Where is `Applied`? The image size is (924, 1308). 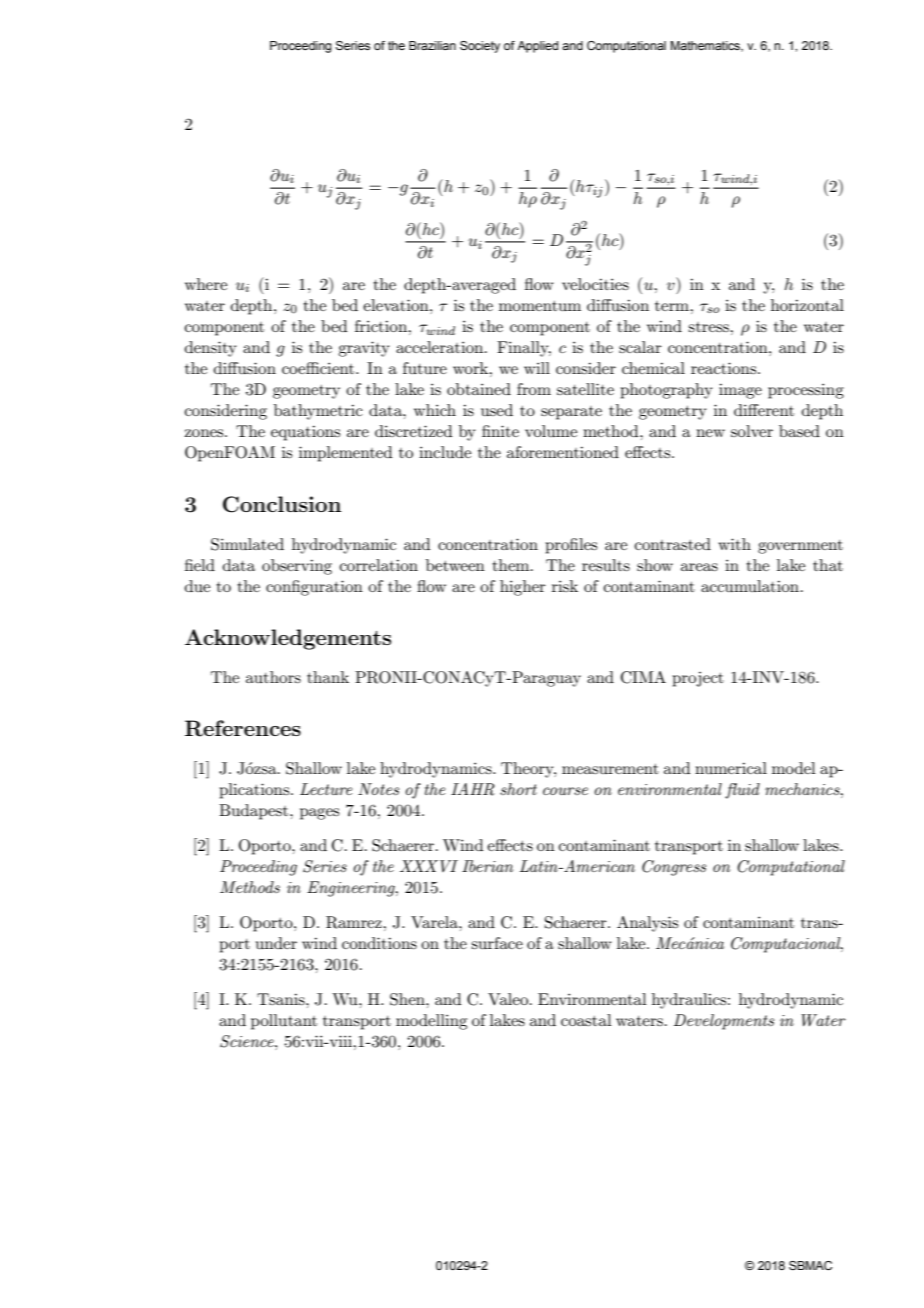 Applied is located at coordinates (537, 47).
